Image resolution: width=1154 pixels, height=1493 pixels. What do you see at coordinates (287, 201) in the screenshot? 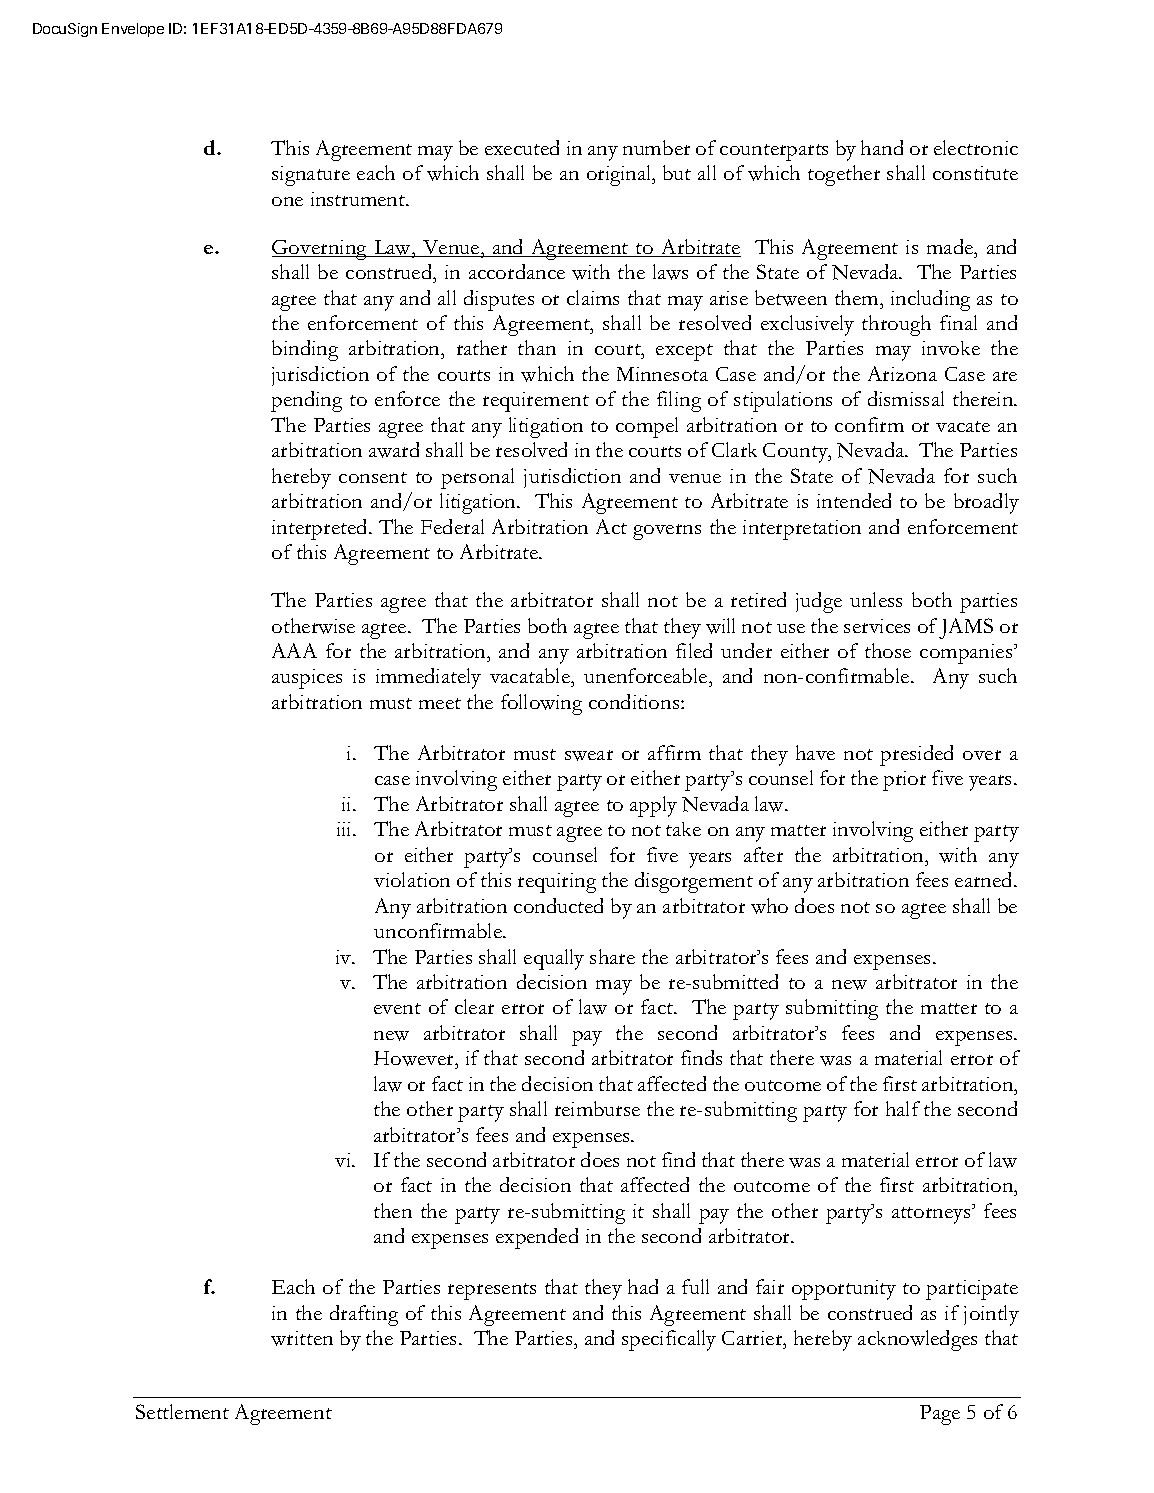
I see `one` at bounding box center [287, 201].
